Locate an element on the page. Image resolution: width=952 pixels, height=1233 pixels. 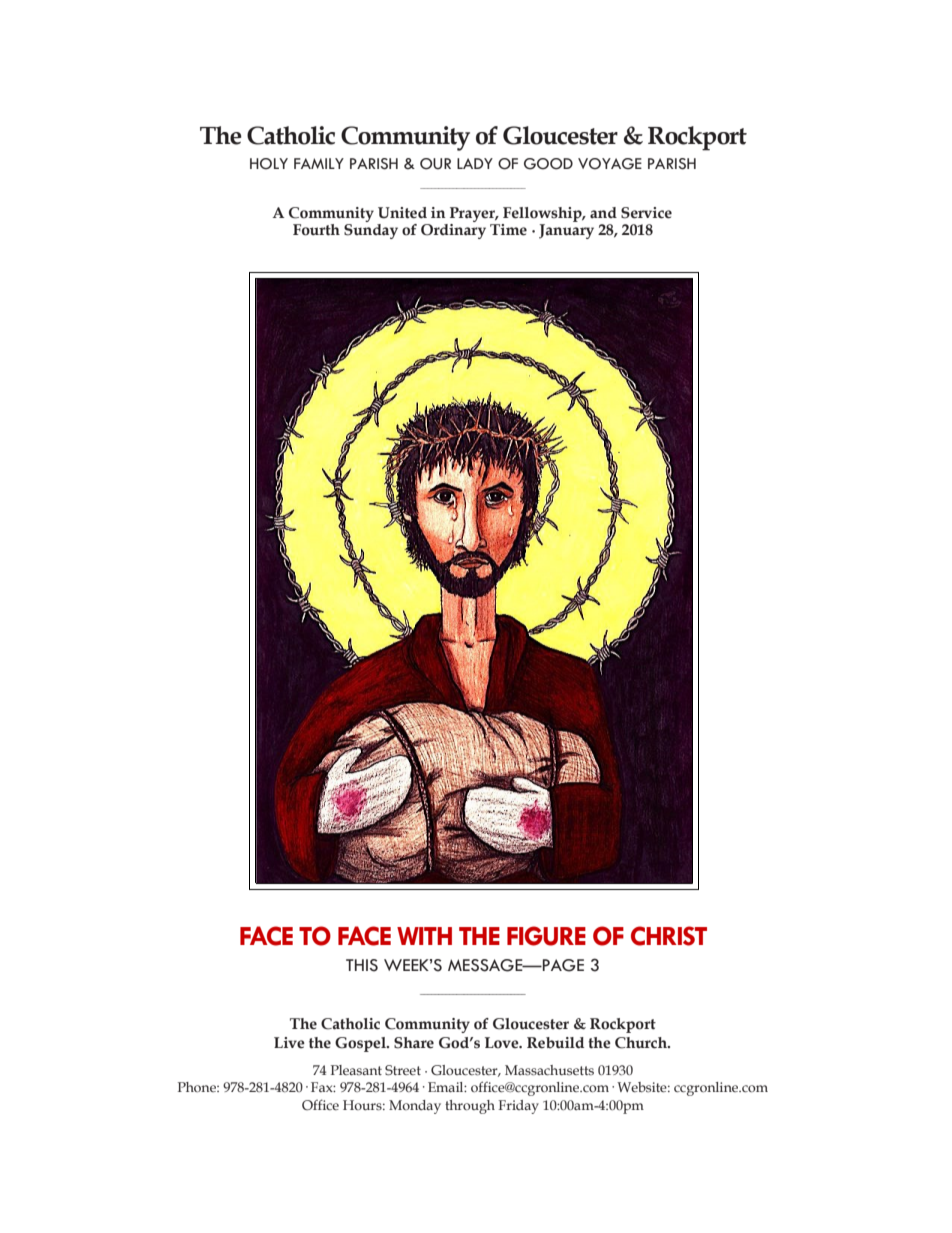
HOLY is located at coordinates (269, 164).
